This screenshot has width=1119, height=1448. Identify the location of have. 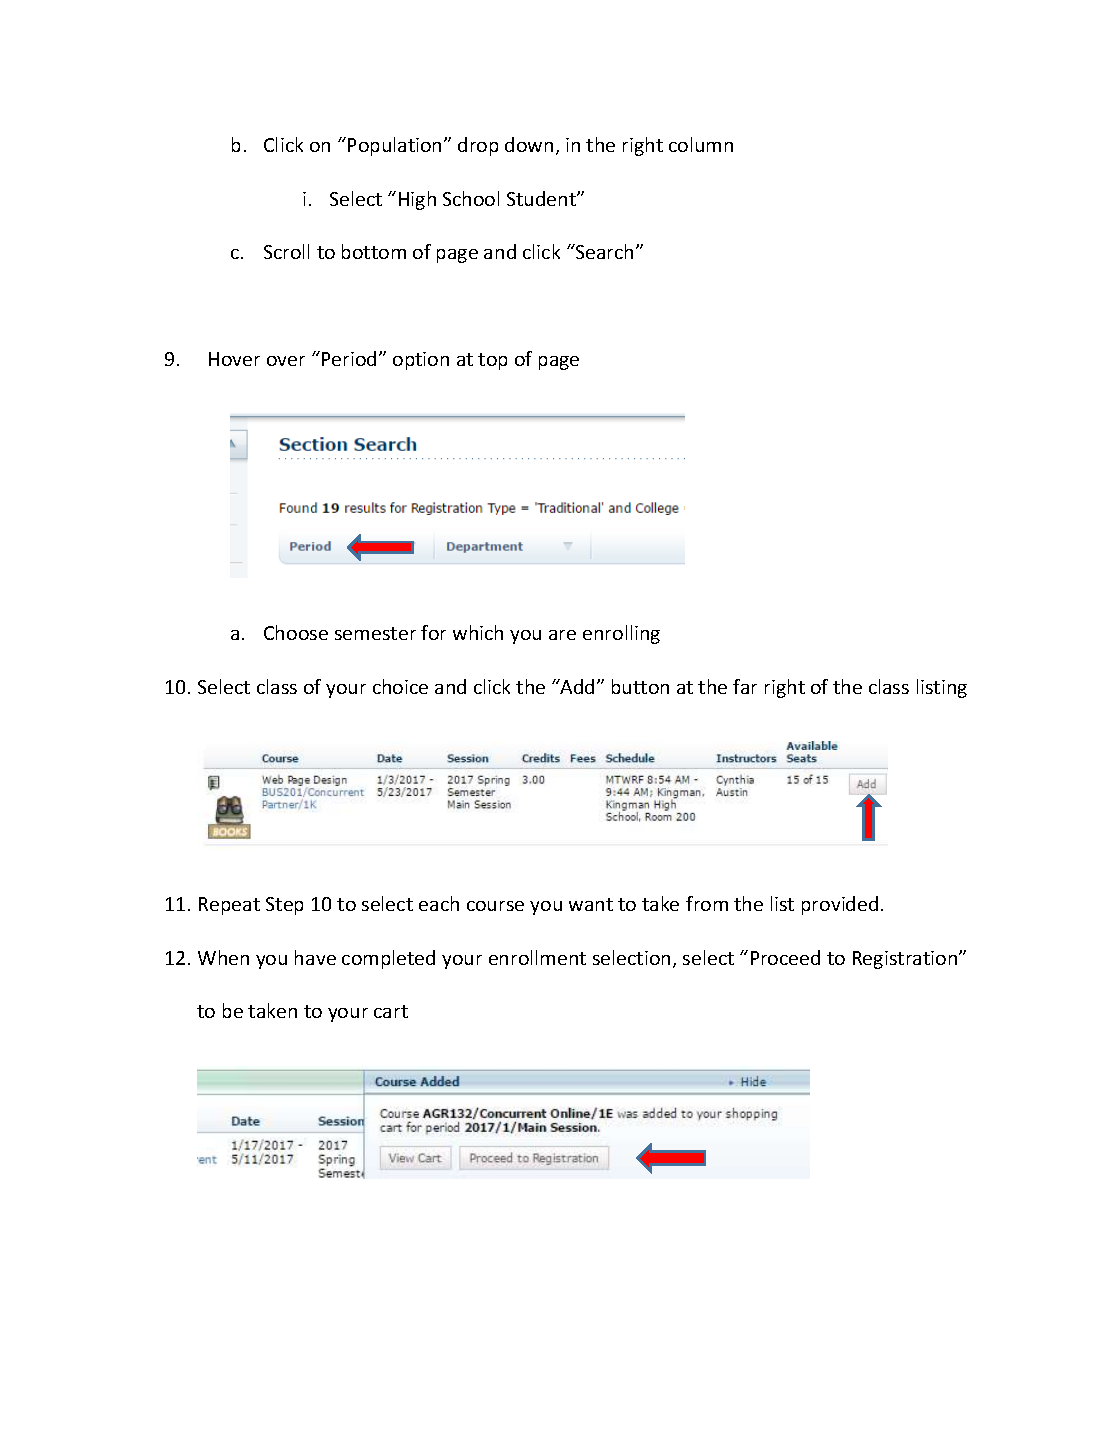
(315, 957).
